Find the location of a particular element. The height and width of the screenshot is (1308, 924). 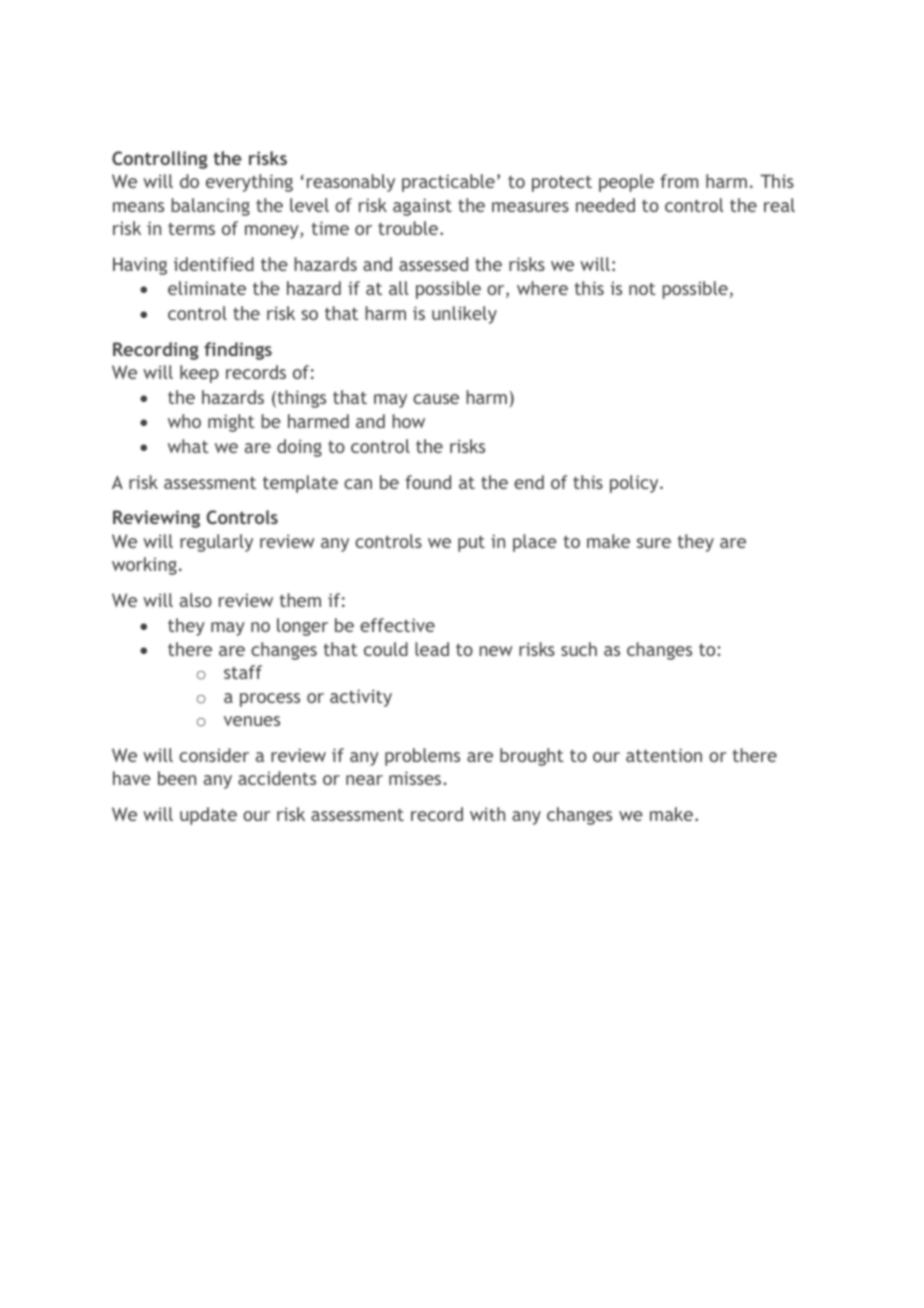

staff is located at coordinates (243, 672).
